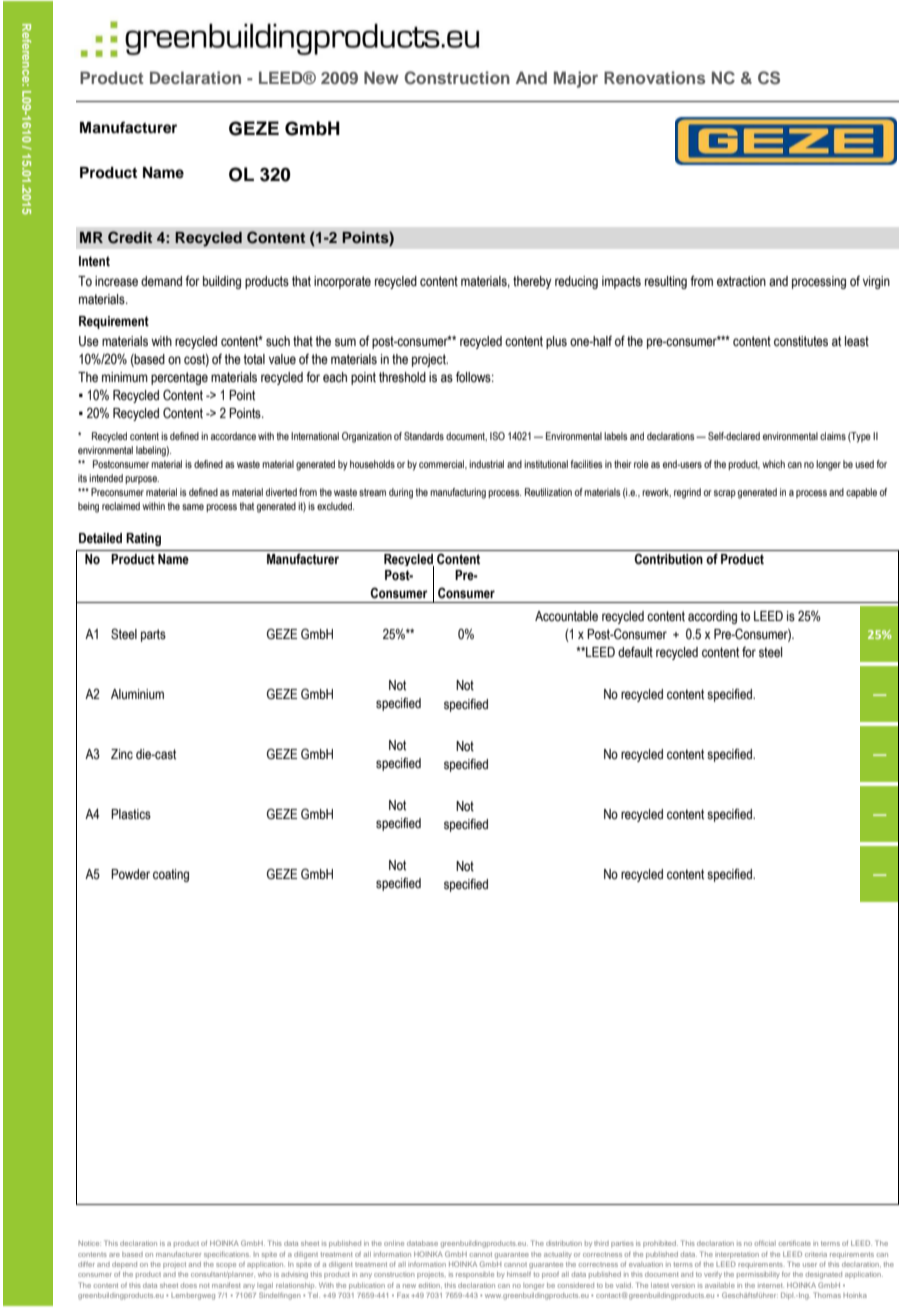 The height and width of the page is (1308, 924). What do you see at coordinates (189, 1285) in the page?
I see `does` at bounding box center [189, 1285].
